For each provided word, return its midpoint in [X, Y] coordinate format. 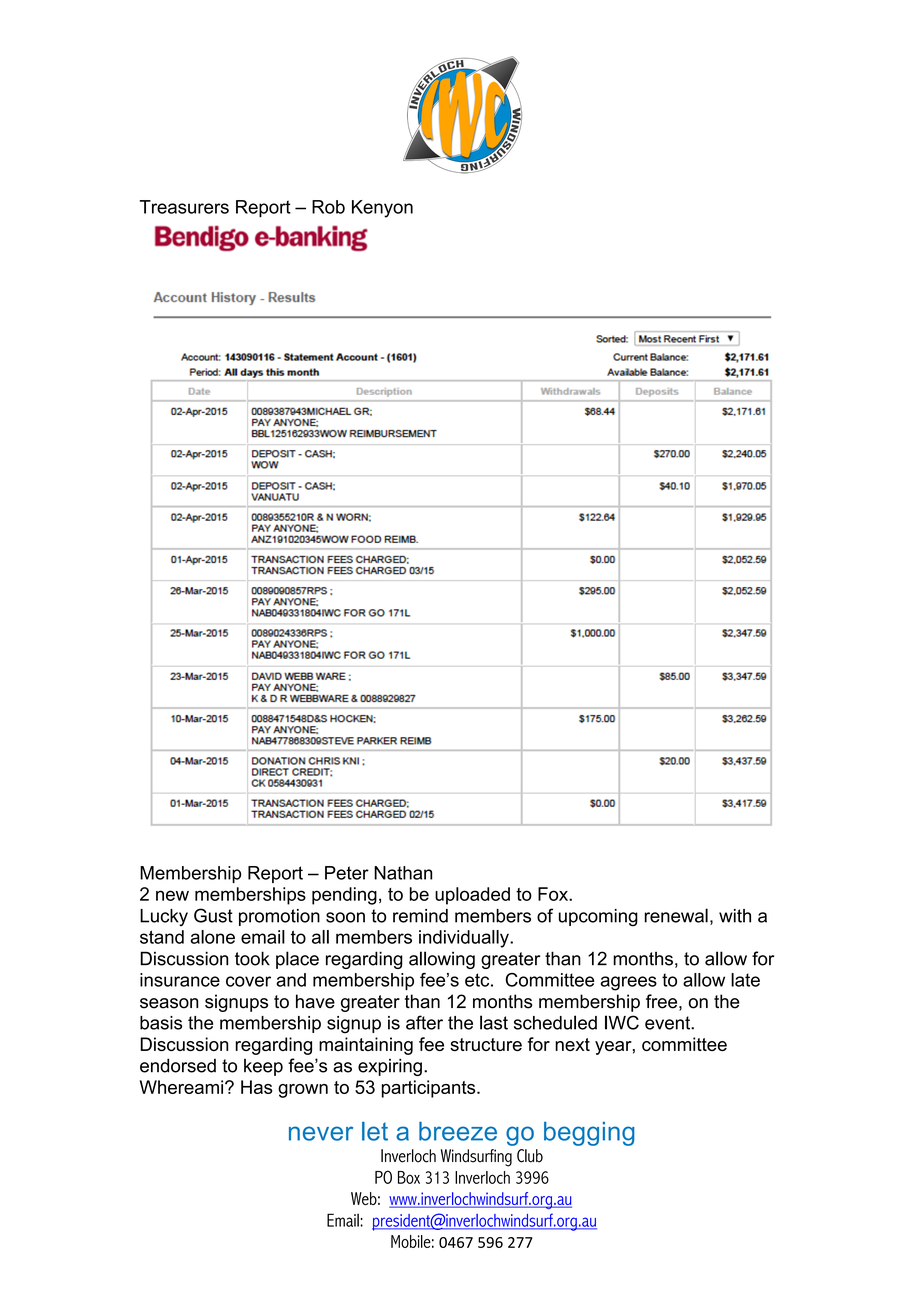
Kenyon [382, 209]
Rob [328, 207]
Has [257, 1087]
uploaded [472, 896]
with [735, 916]
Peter [347, 873]
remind [420, 916]
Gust [213, 915]
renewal [676, 915]
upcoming [598, 918]
